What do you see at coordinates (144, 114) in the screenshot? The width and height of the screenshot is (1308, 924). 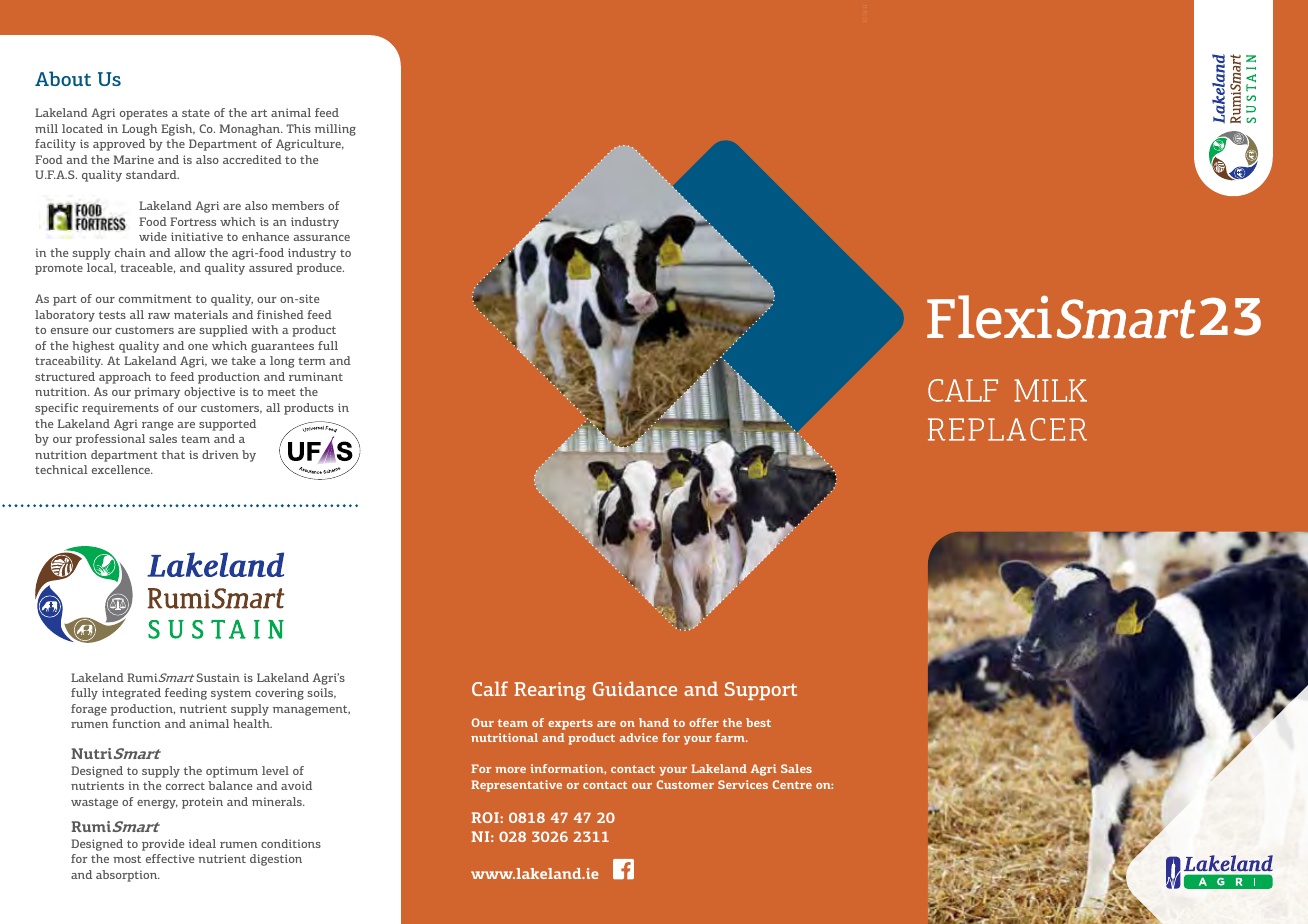 I see `operates` at bounding box center [144, 114].
